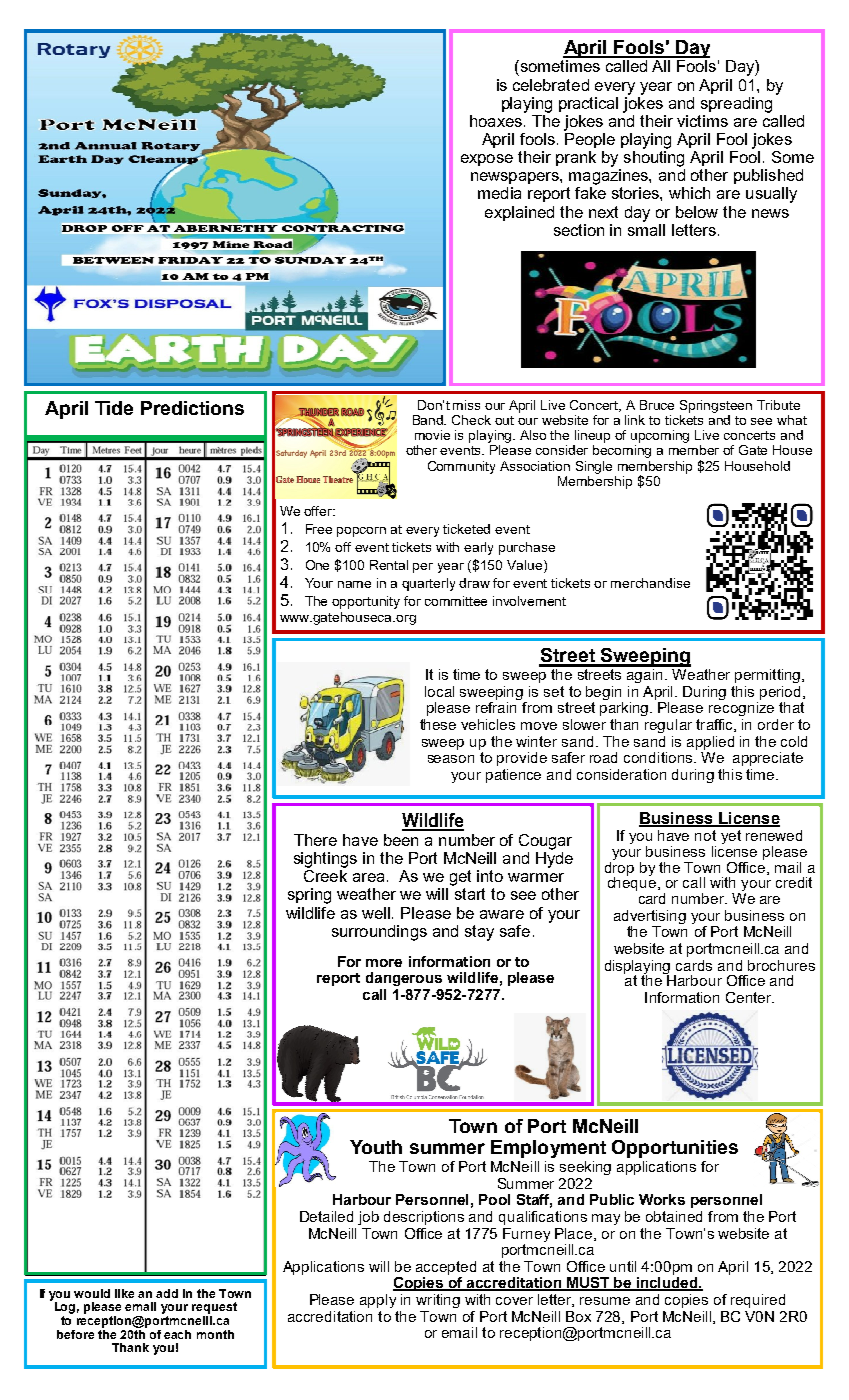 The width and height of the page is (849, 1400). What do you see at coordinates (496, 121) in the page?
I see `hoaxes` at bounding box center [496, 121].
